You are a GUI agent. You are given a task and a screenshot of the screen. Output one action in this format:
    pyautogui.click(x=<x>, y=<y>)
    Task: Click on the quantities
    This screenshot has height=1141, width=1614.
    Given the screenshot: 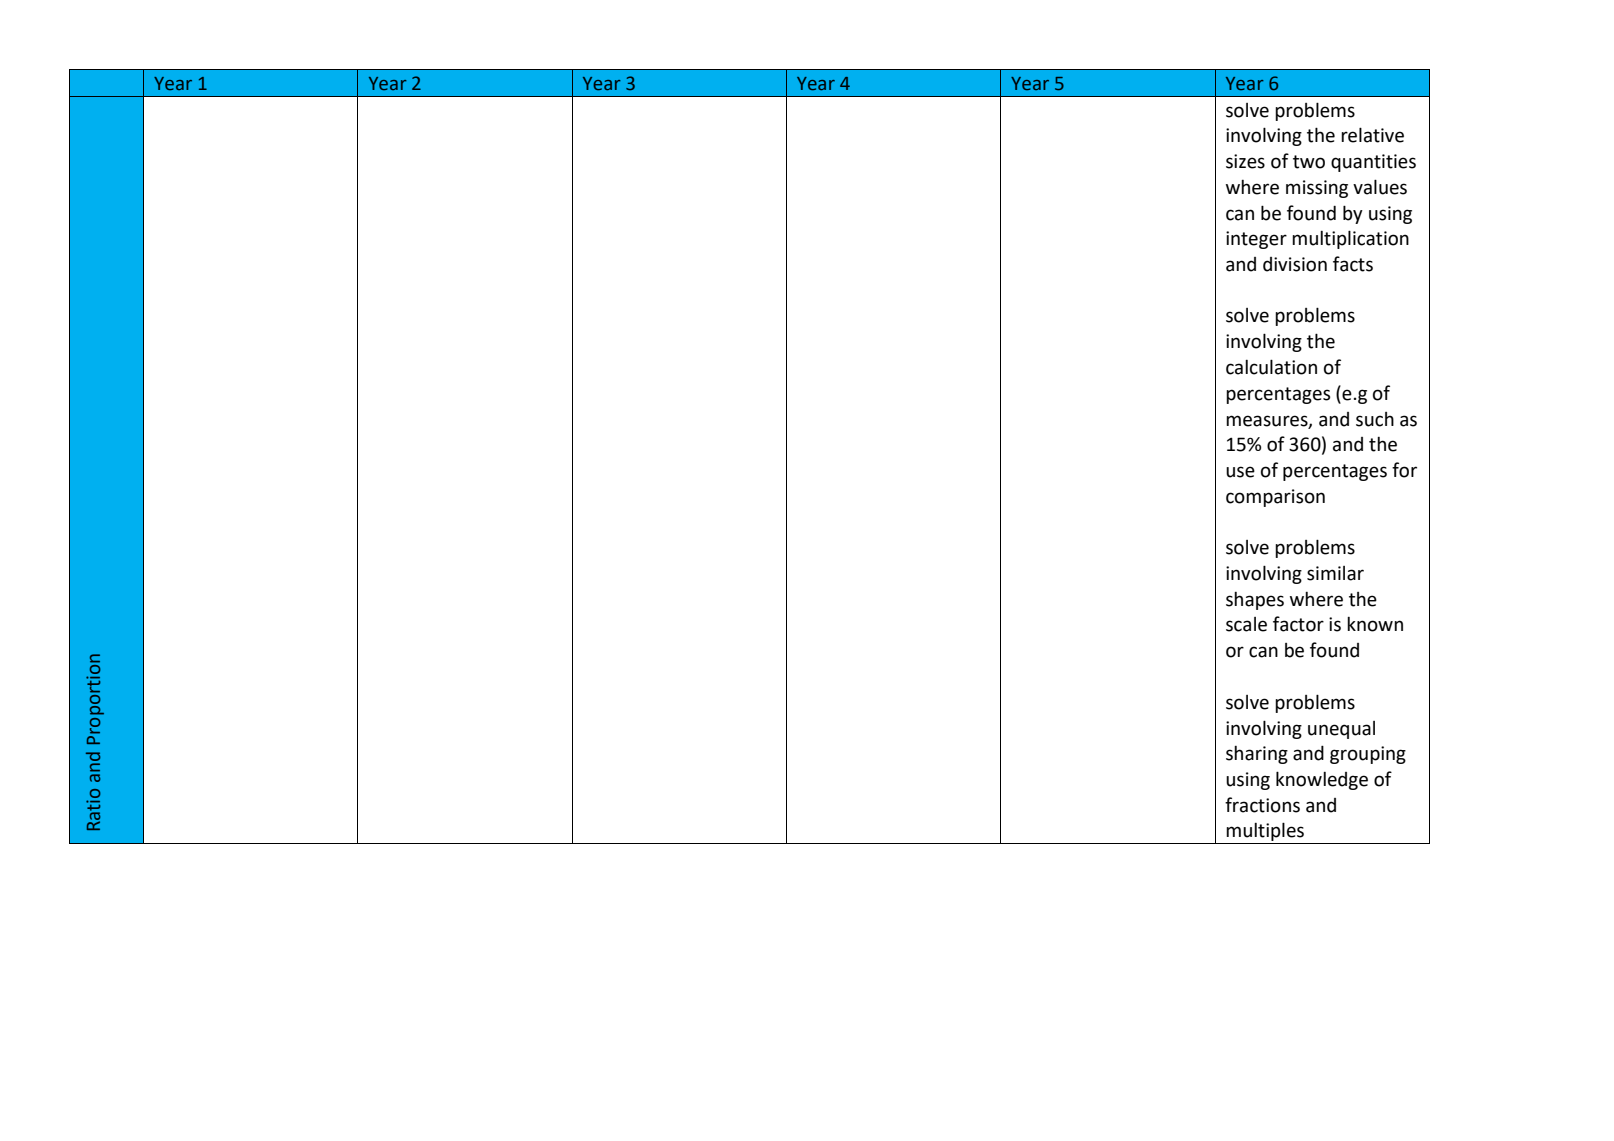 What is the action you would take?
    pyautogui.click(x=1373, y=163)
